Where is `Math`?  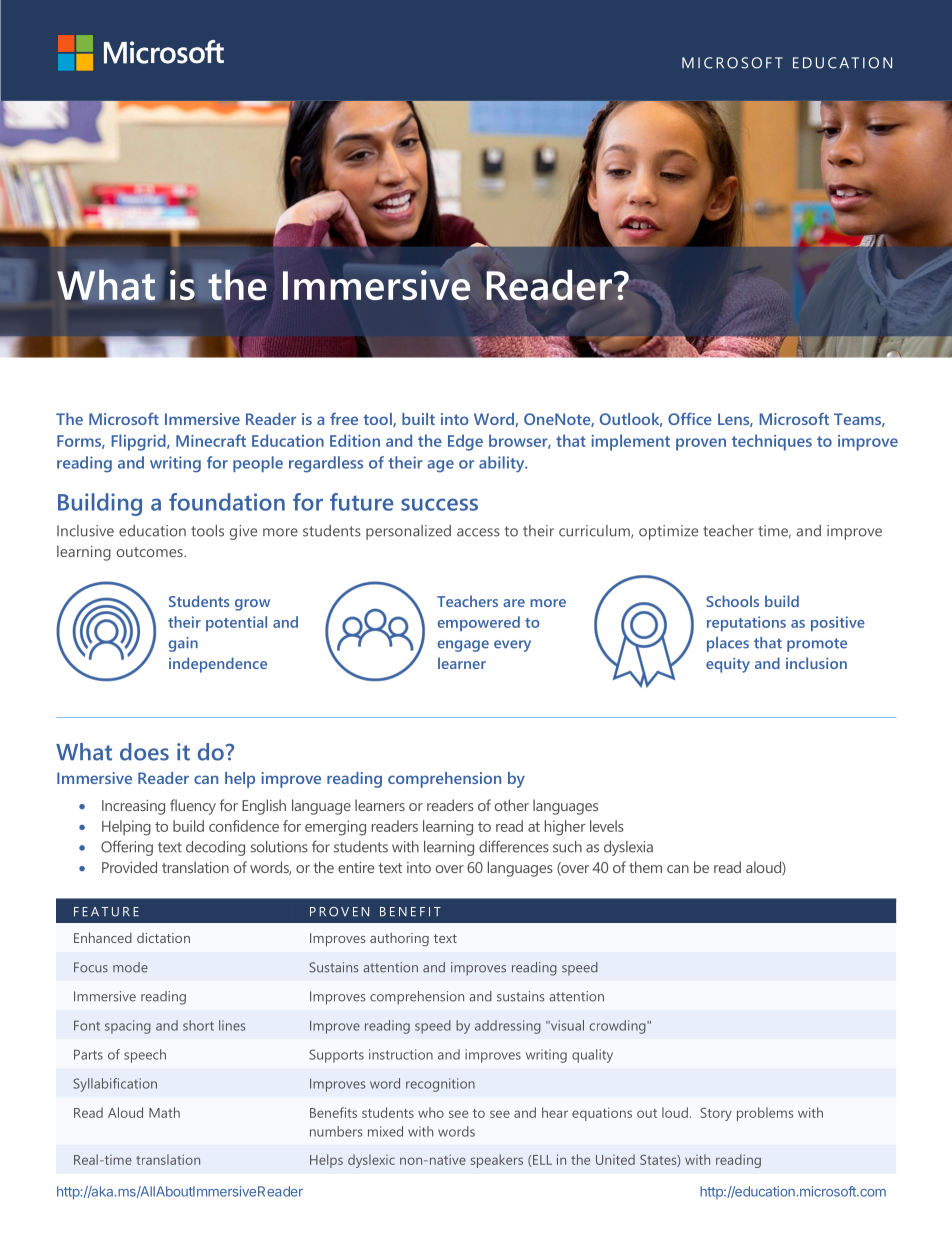
Math is located at coordinates (164, 1112).
